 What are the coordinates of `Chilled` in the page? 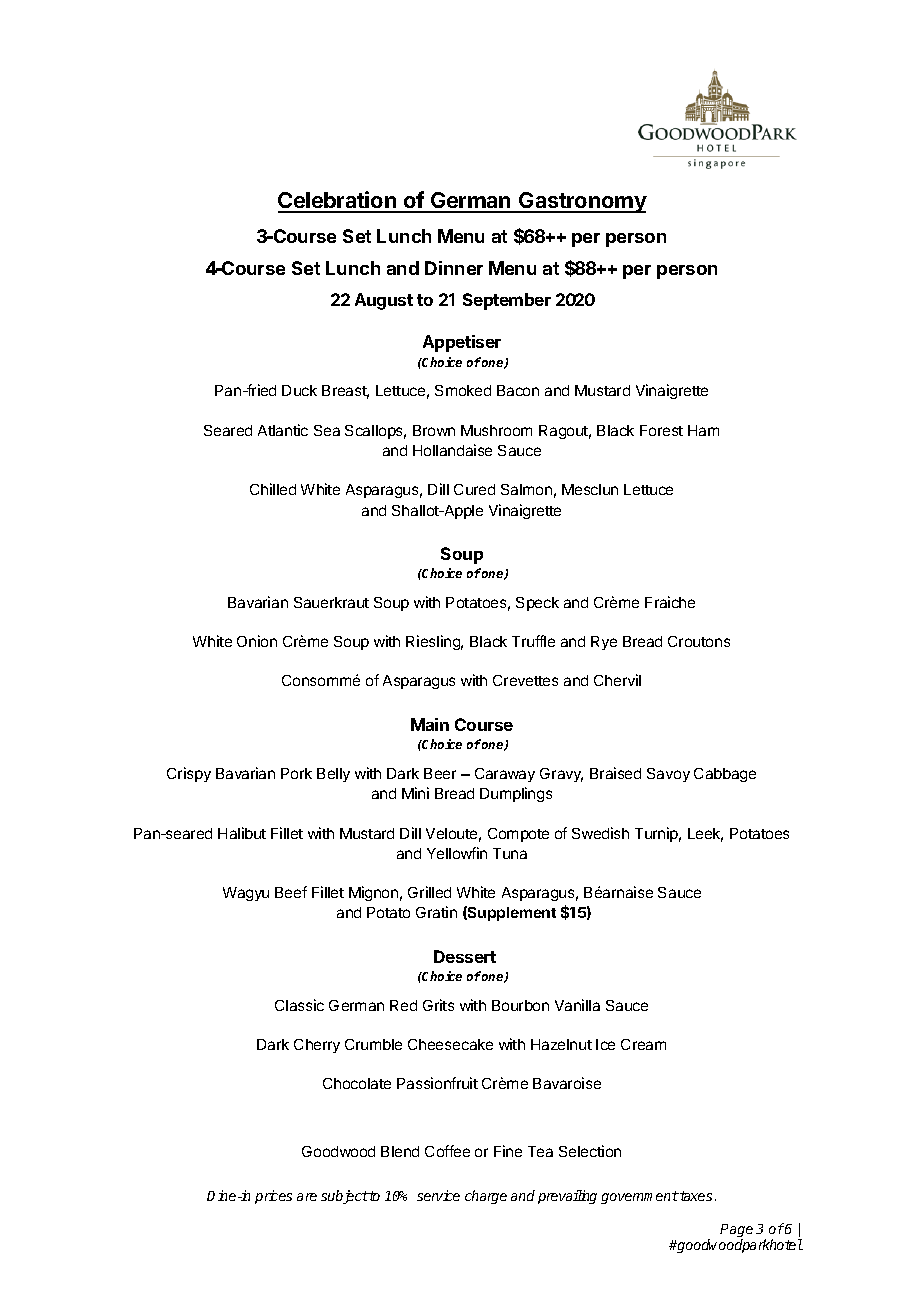 It's located at (273, 489).
